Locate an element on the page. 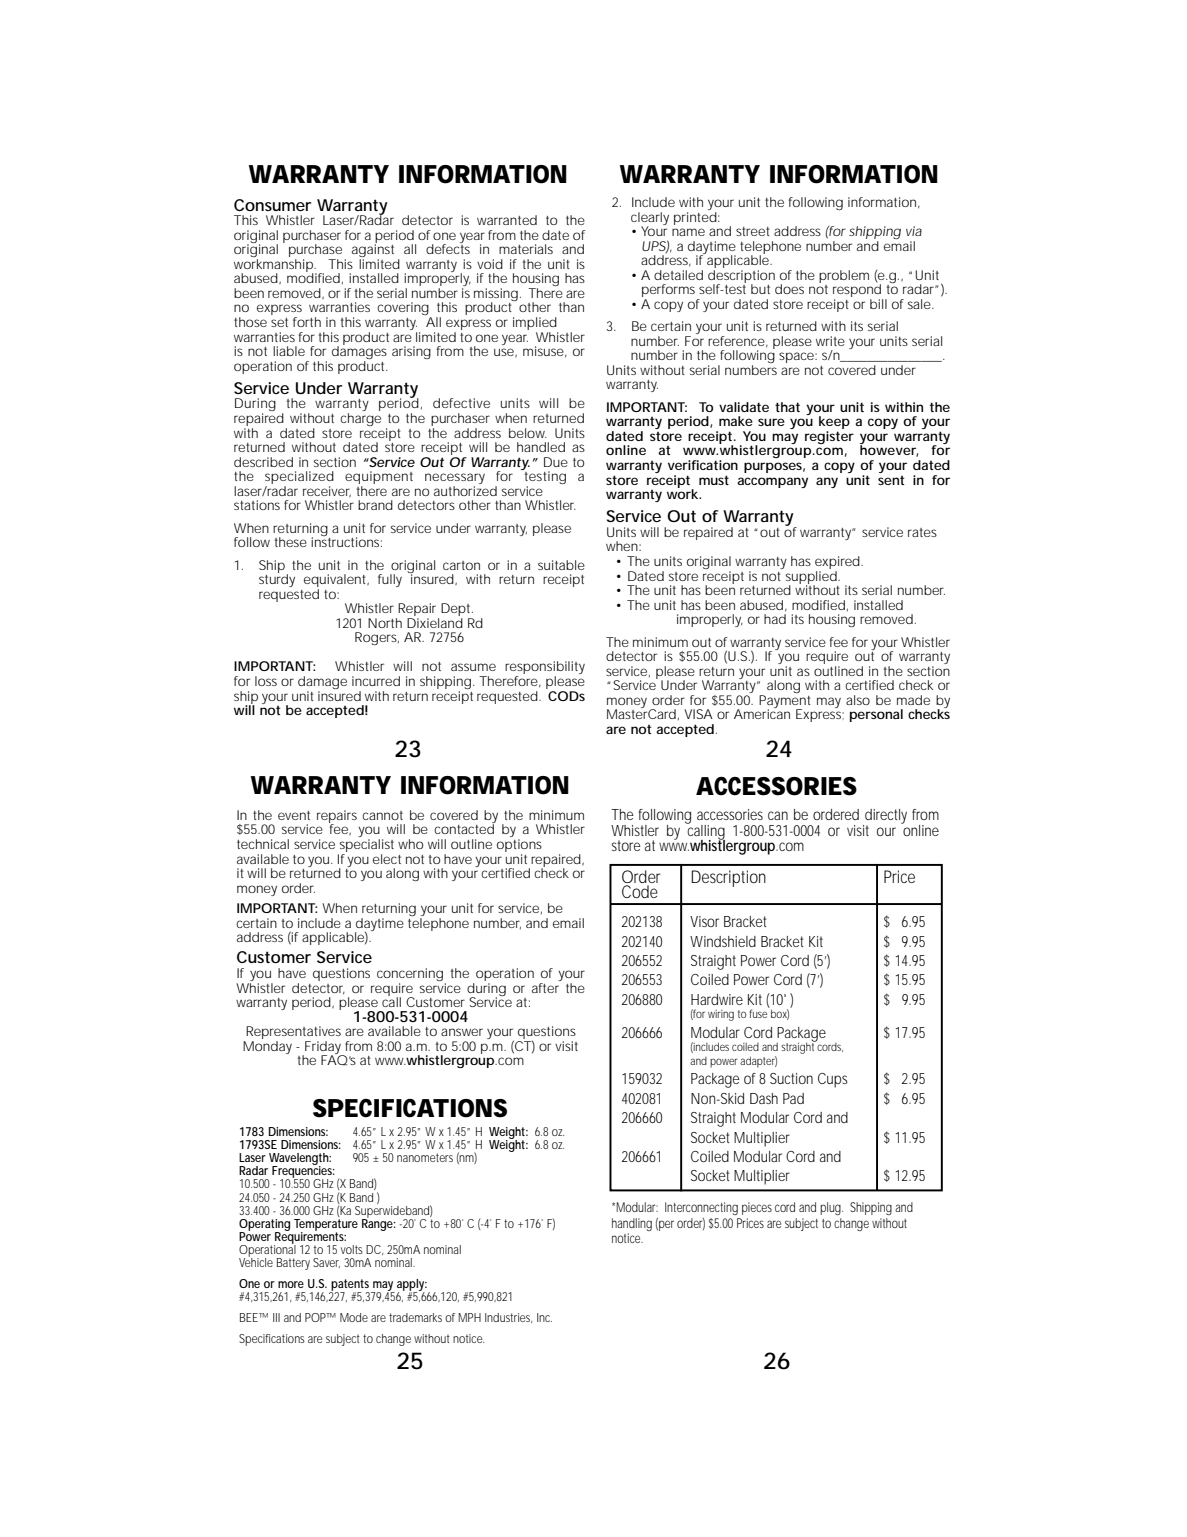 The height and width of the image is (1537, 1187). event is located at coordinates (294, 815).
